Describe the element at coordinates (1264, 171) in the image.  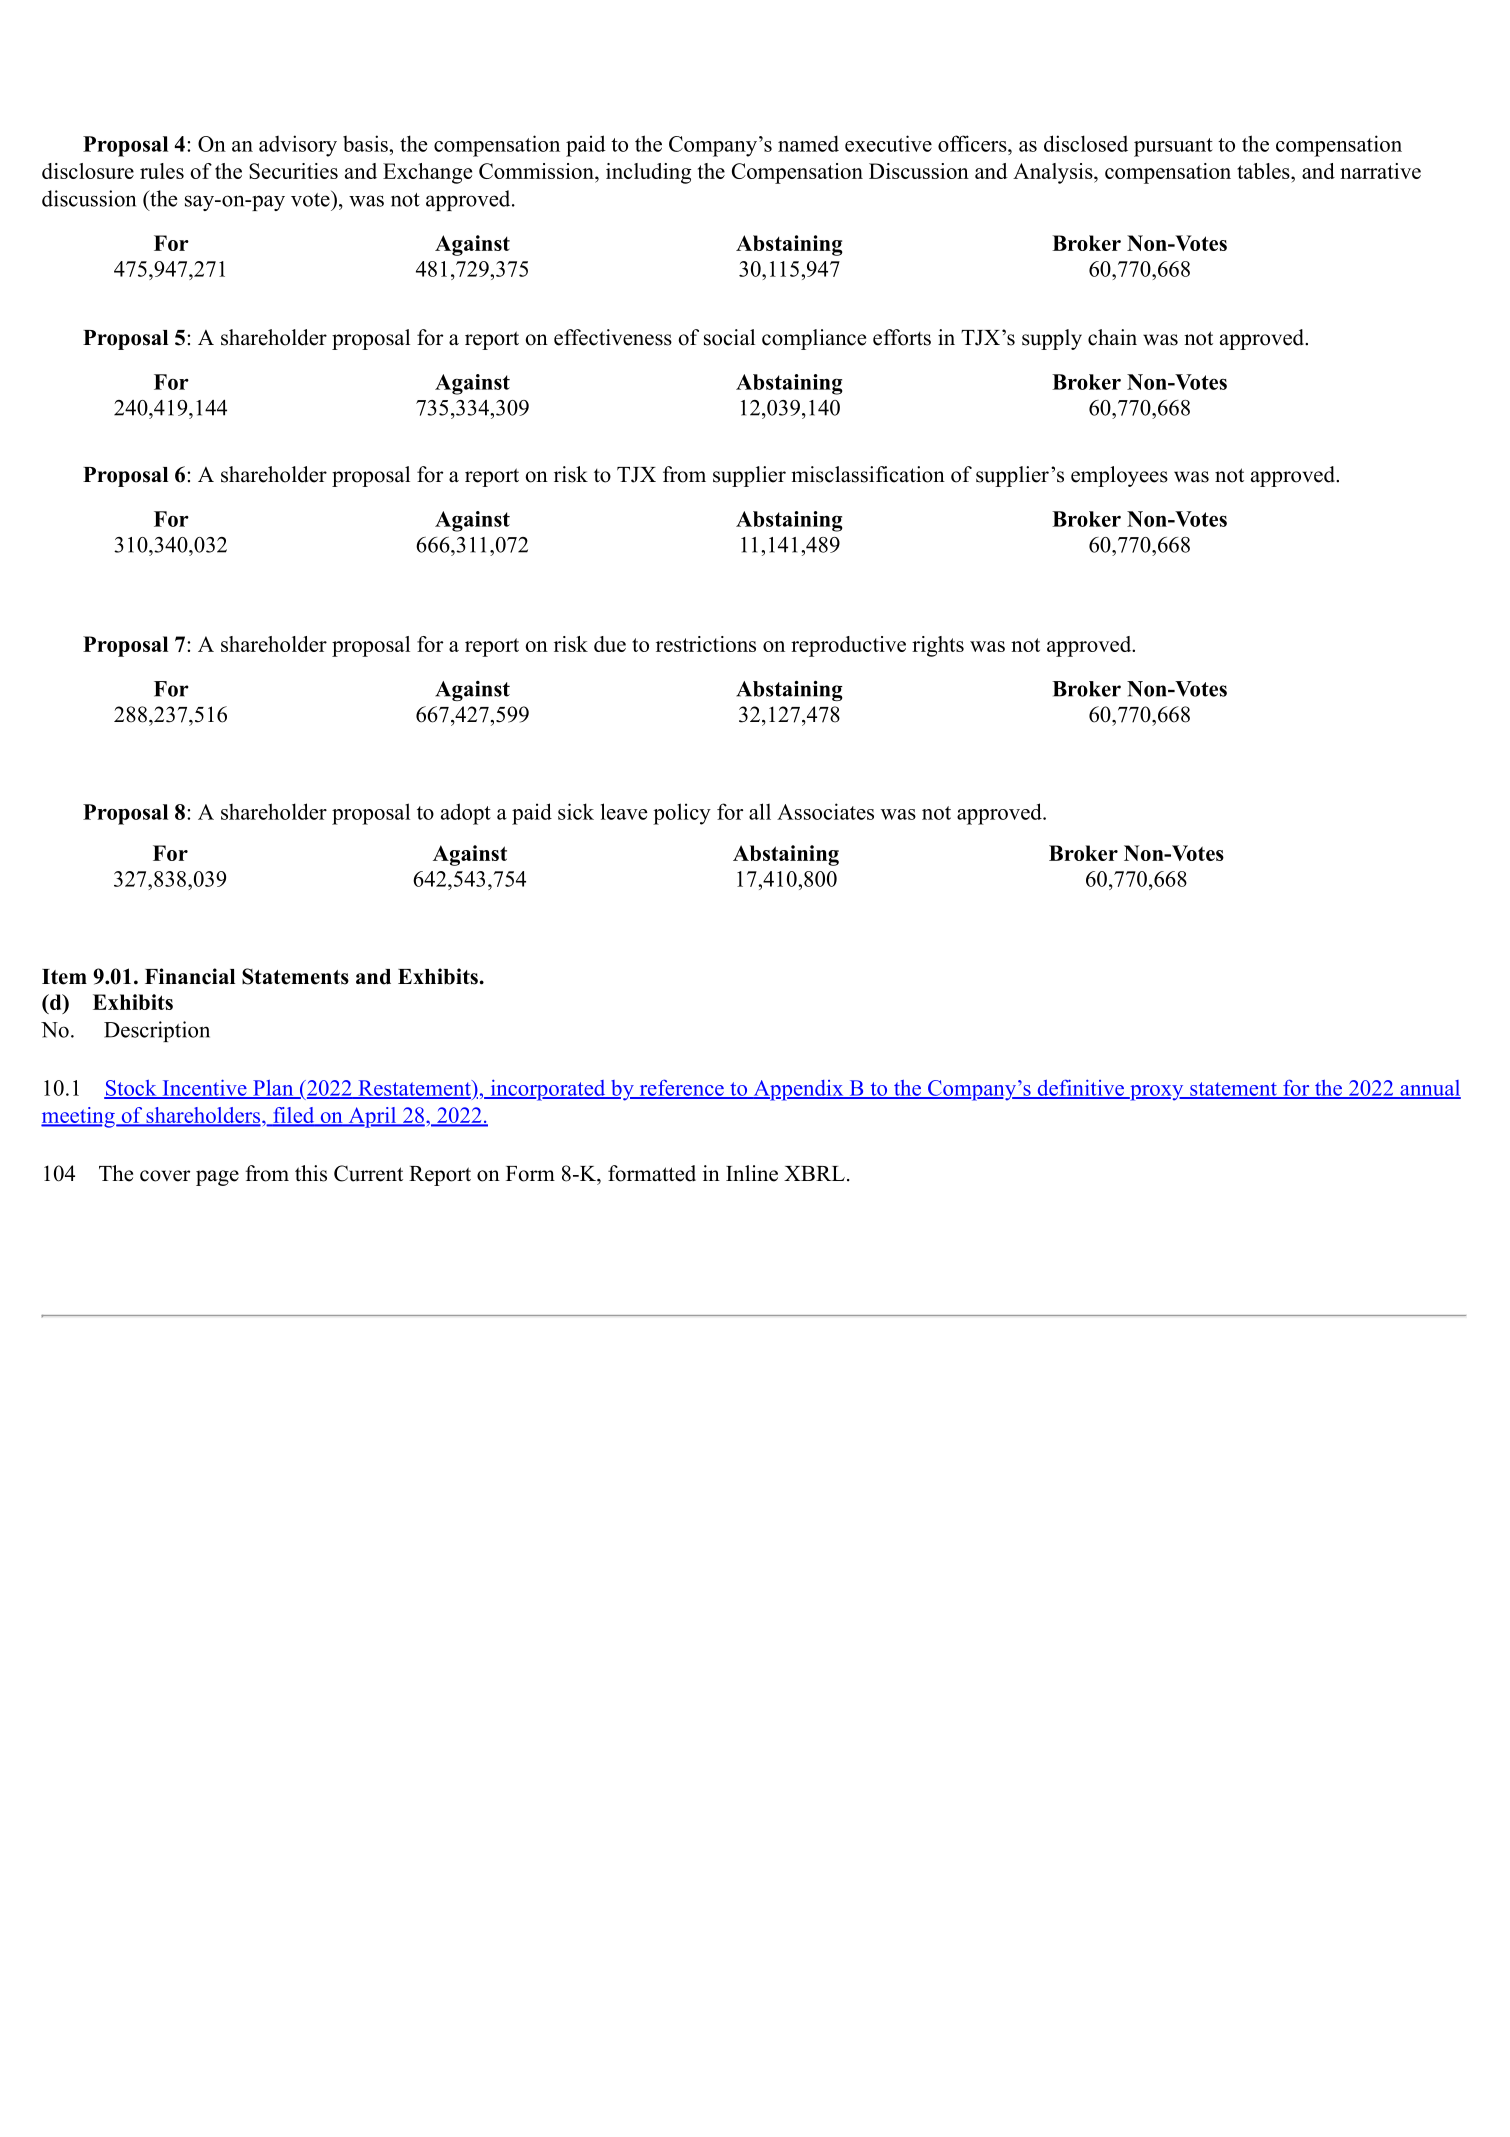
I see `tables` at that location.
